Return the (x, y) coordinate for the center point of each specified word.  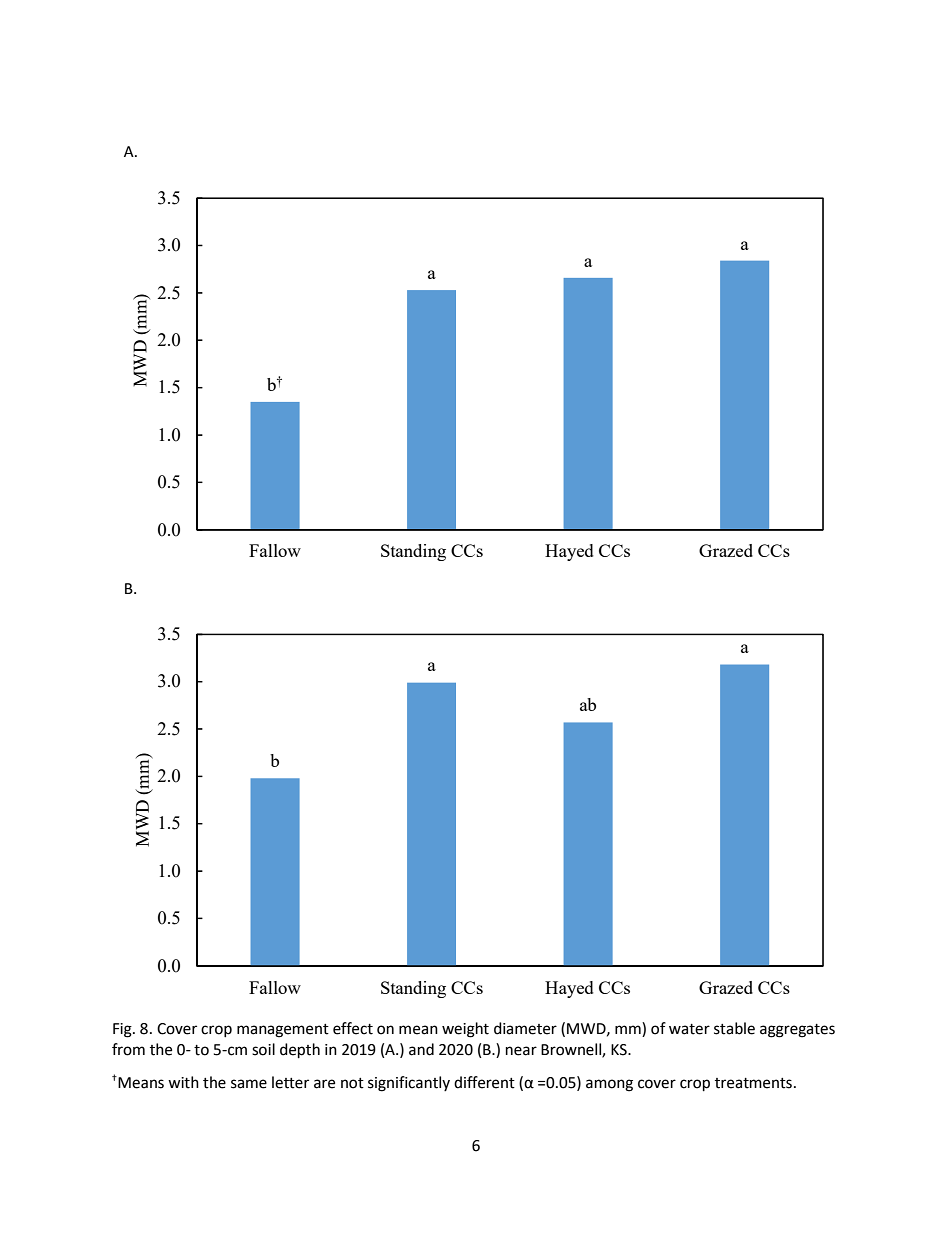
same (249, 1084)
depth (300, 1051)
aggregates (797, 1031)
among (609, 1085)
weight (465, 1030)
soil (263, 1049)
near (521, 1051)
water (689, 1029)
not (352, 1083)
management (283, 1031)
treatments (753, 1083)
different (484, 1082)
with (183, 1082)
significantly (409, 1084)
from (128, 1049)
